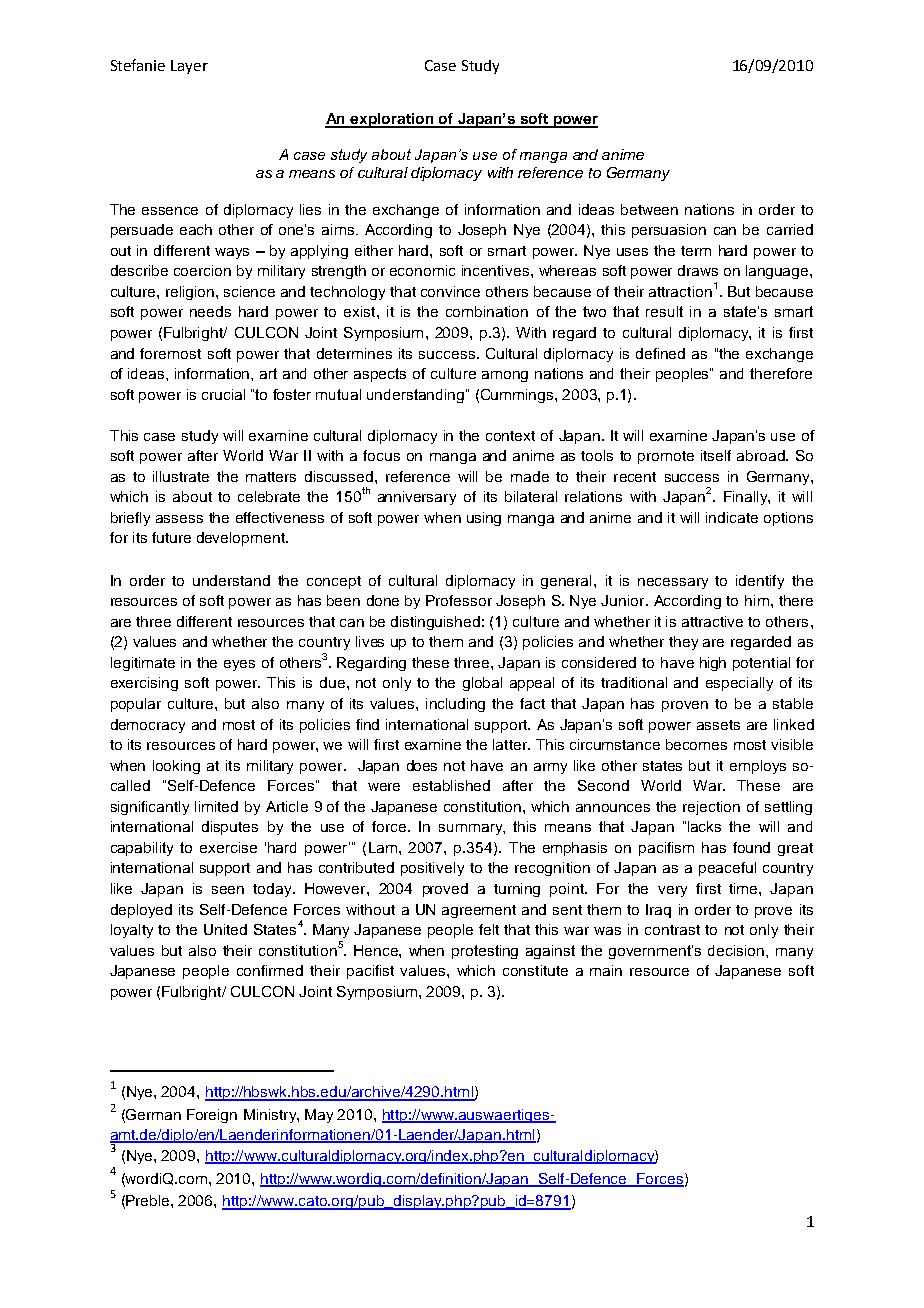 This document has height=1308, width=924. Describe the element at coordinates (704, 826) in the document. I see `lacks` at that location.
